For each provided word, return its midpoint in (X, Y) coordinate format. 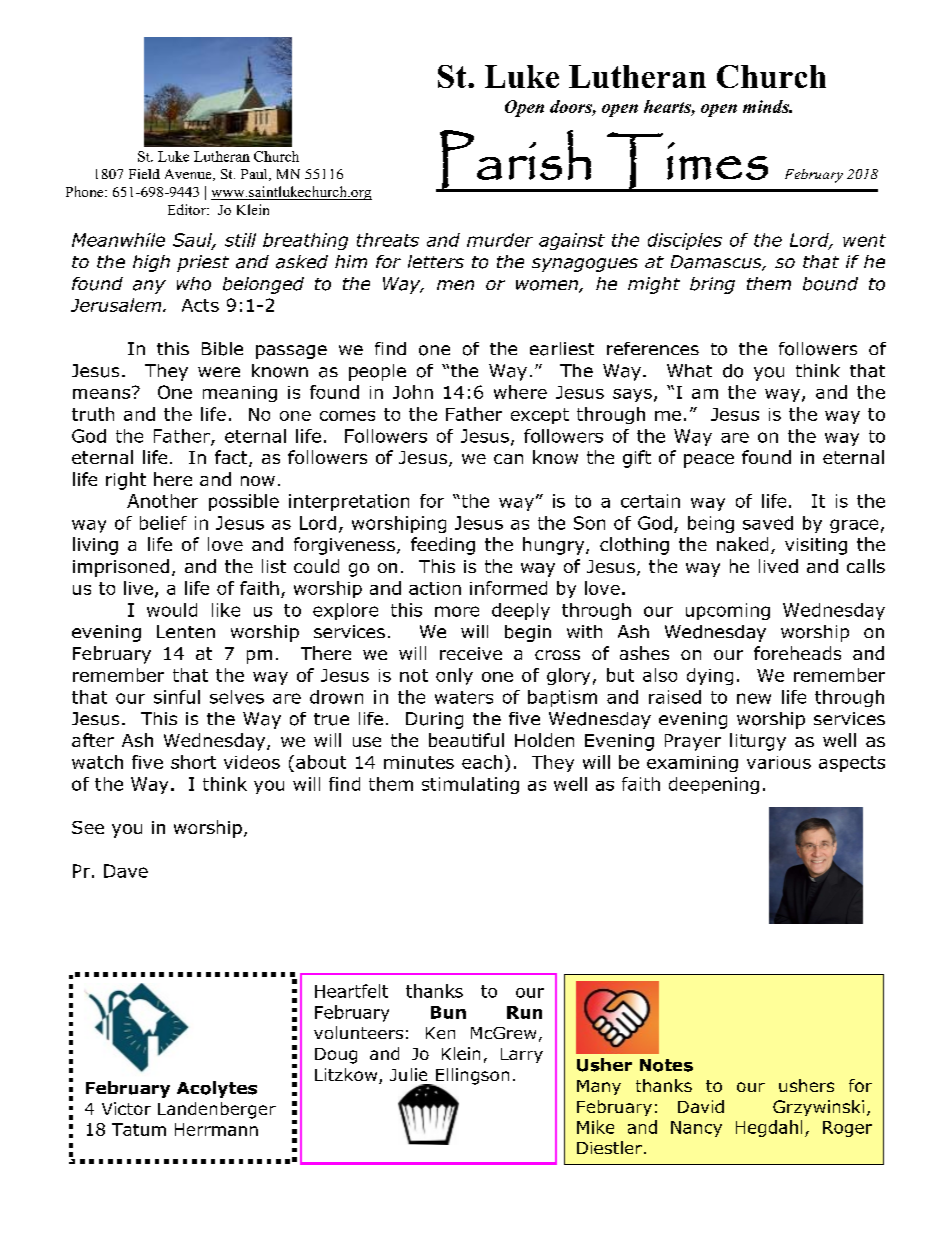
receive (471, 653)
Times (687, 161)
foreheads (797, 653)
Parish (515, 160)
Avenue (189, 175)
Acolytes (217, 1089)
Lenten (186, 631)
